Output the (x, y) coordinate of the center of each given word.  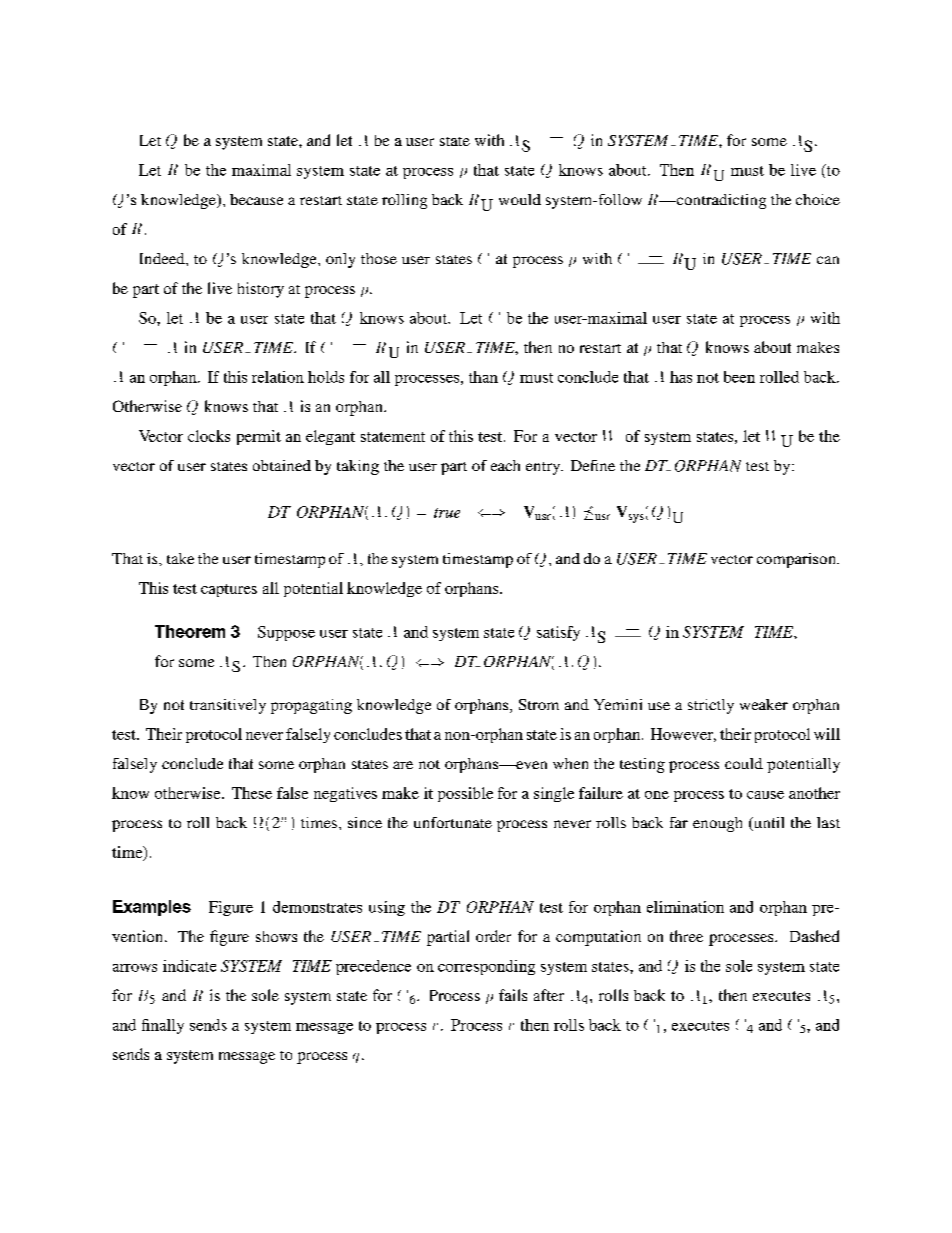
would (520, 199)
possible (465, 794)
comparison (797, 560)
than (483, 377)
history (261, 290)
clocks (209, 436)
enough (717, 824)
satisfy (558, 633)
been (739, 377)
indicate (189, 966)
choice (818, 199)
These (252, 793)
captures (229, 590)
